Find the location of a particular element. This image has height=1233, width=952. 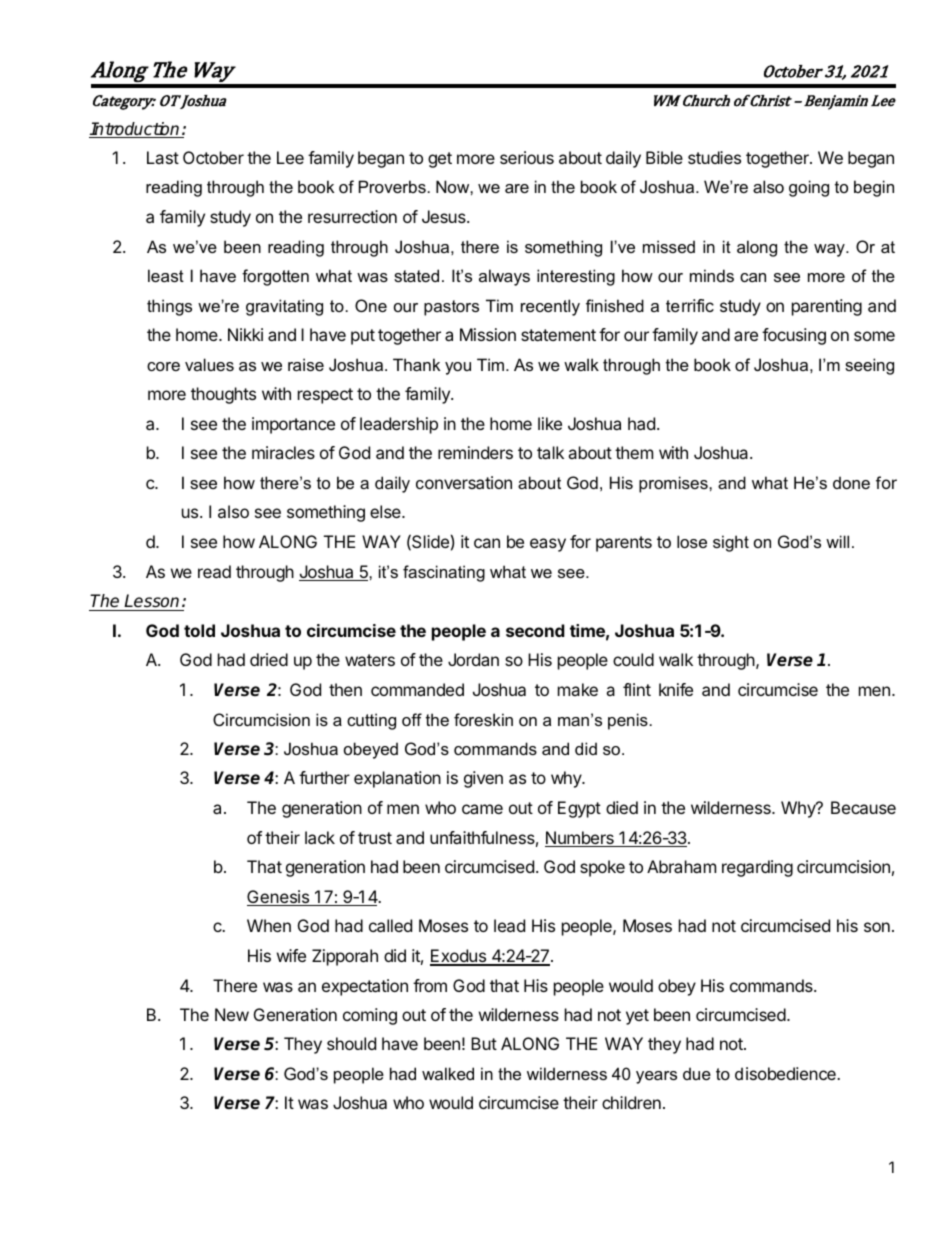

Because is located at coordinates (863, 807).
